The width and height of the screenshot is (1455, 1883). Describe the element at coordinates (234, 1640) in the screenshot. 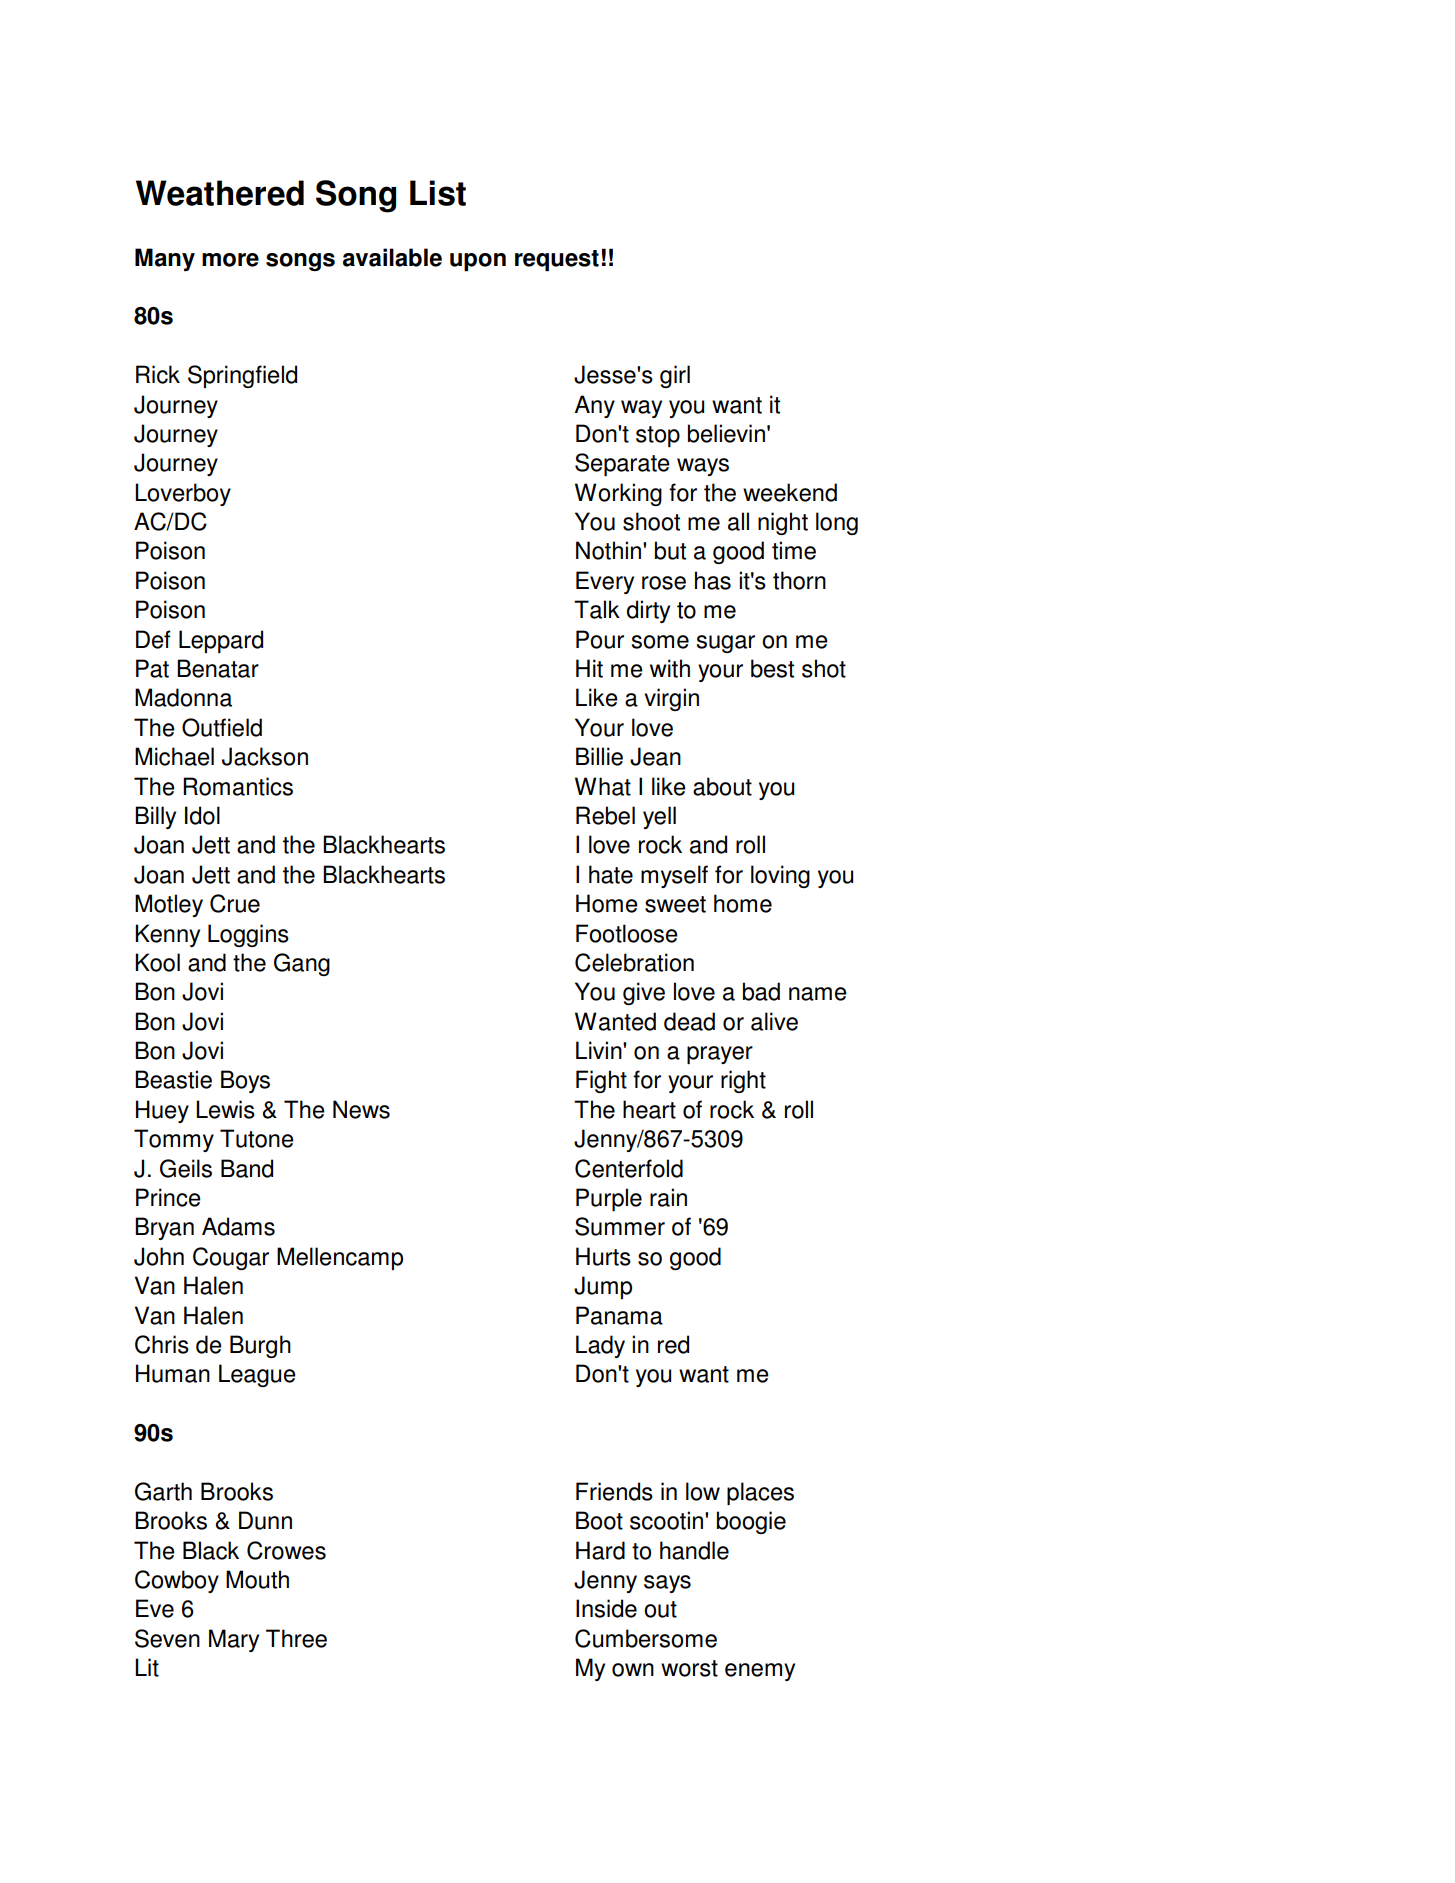

I see `Mary` at that location.
